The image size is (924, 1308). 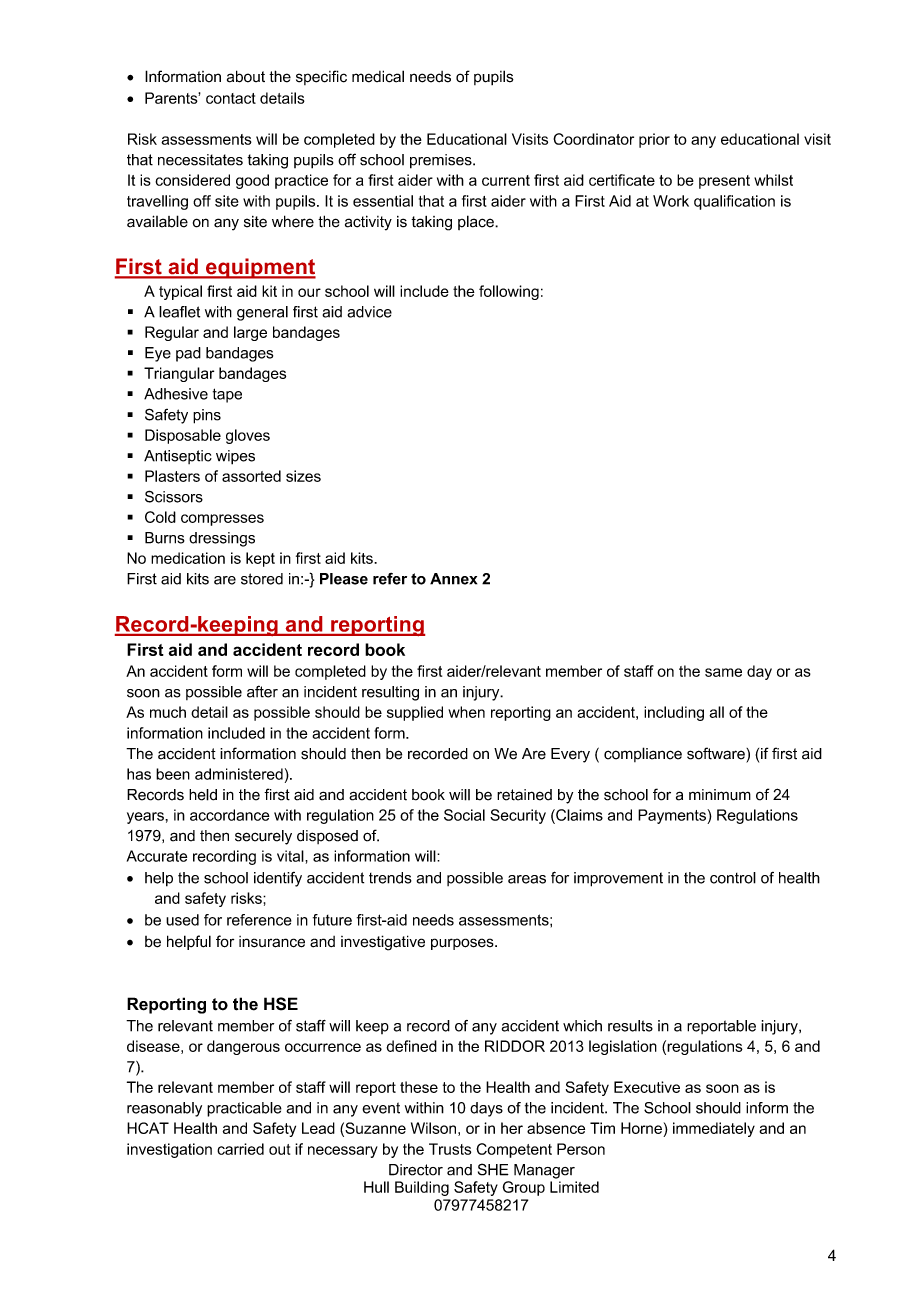 I want to click on same, so click(x=723, y=672).
